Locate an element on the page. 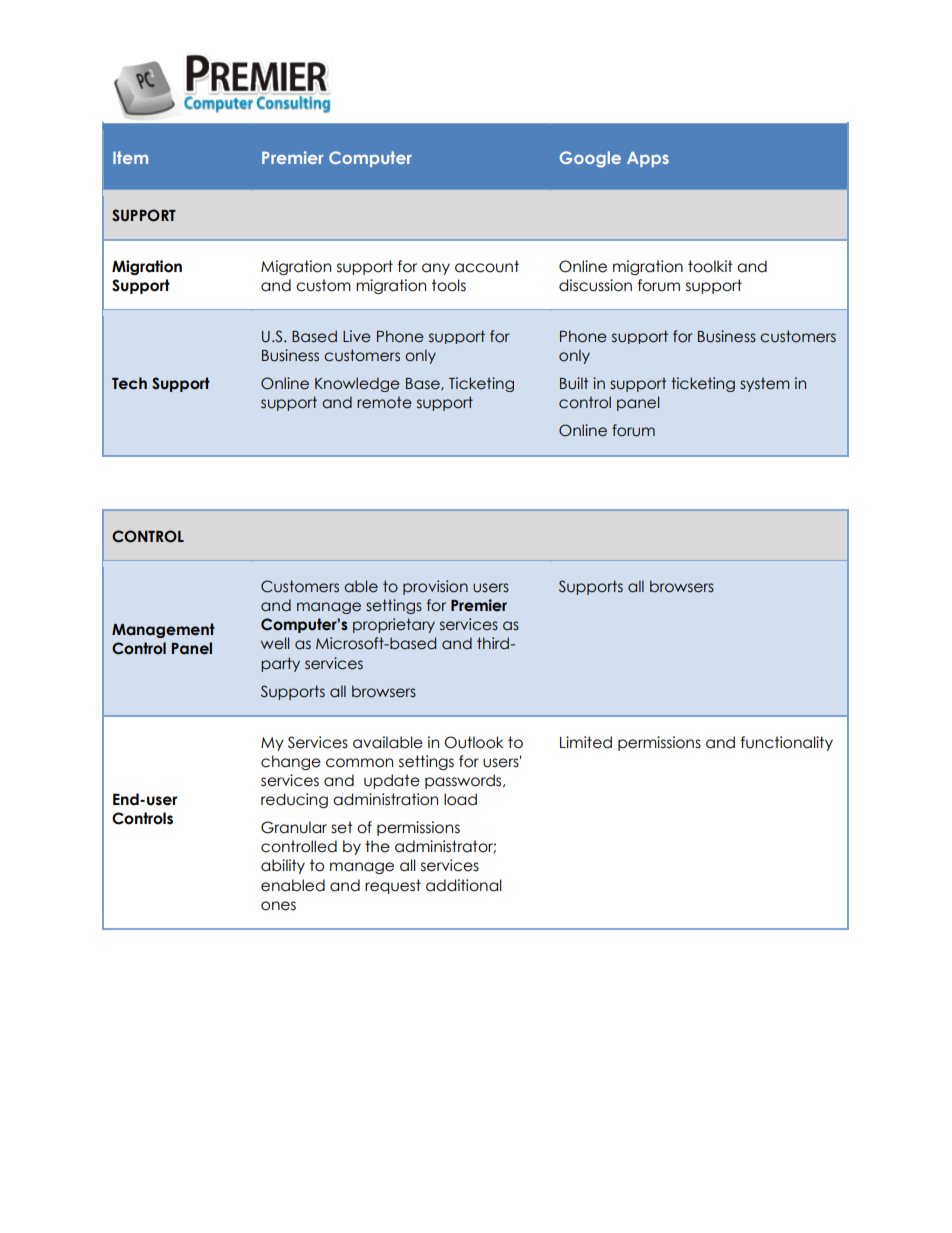 This image has width=952, height=1233. additional is located at coordinates (464, 885).
